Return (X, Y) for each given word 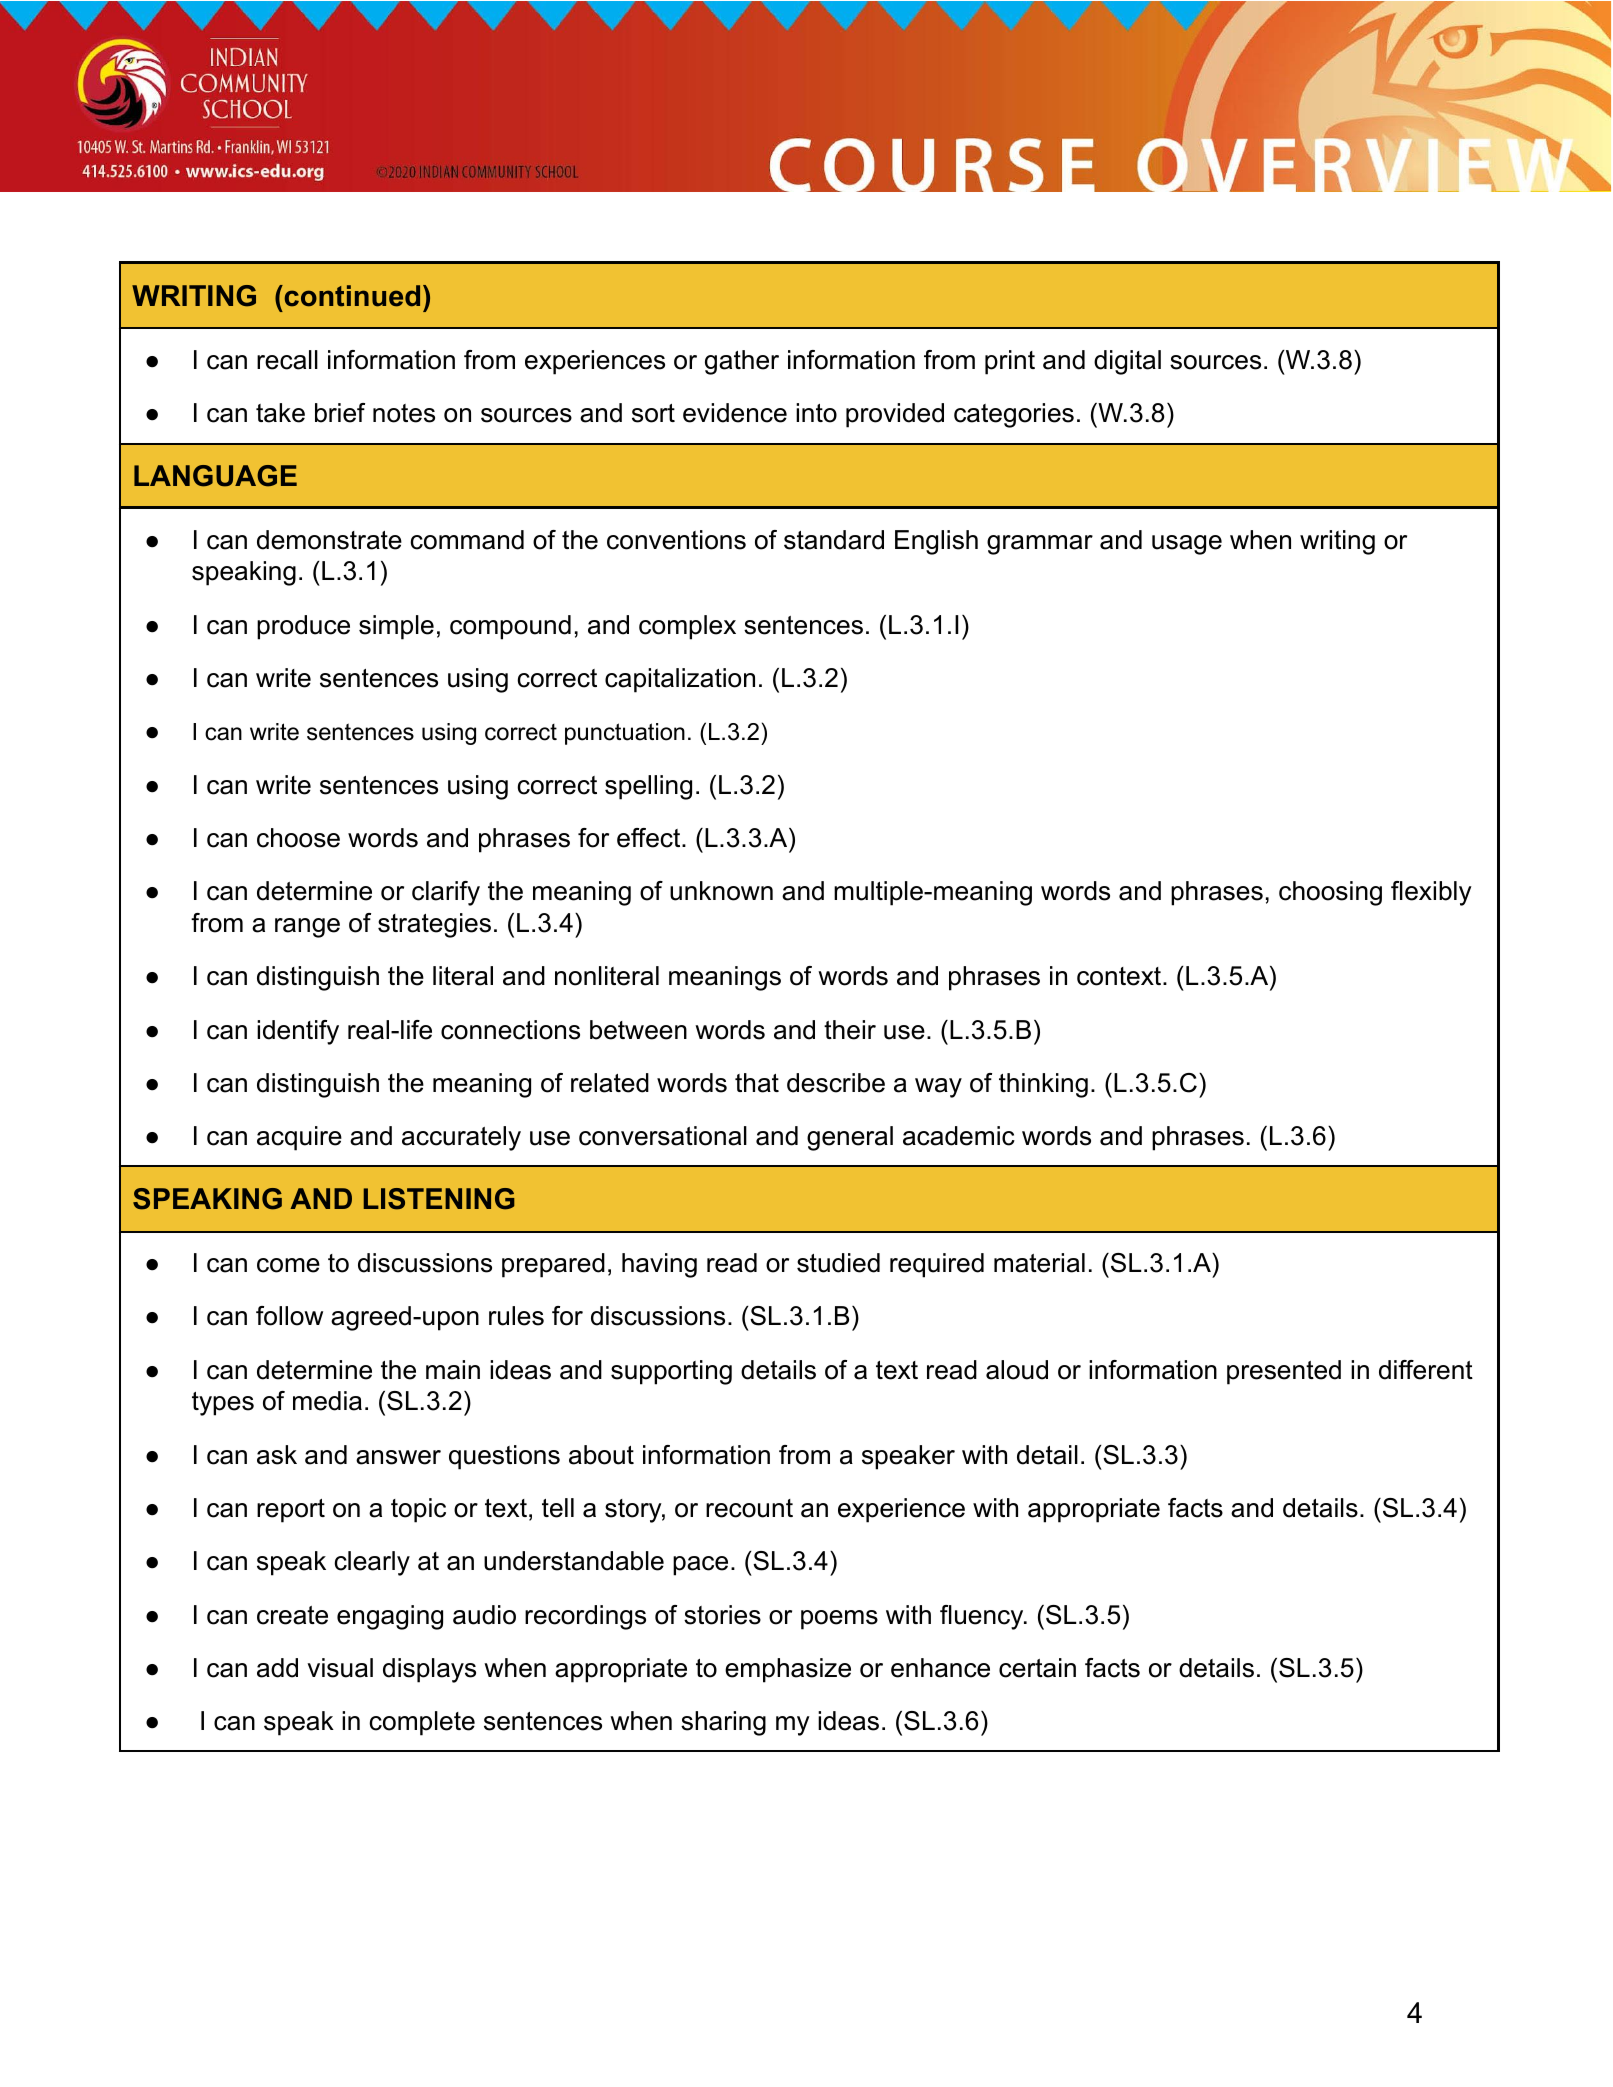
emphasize (788, 1670)
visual (340, 1668)
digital (1127, 362)
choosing (1330, 893)
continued (351, 296)
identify (298, 1032)
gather (742, 362)
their (850, 1030)
